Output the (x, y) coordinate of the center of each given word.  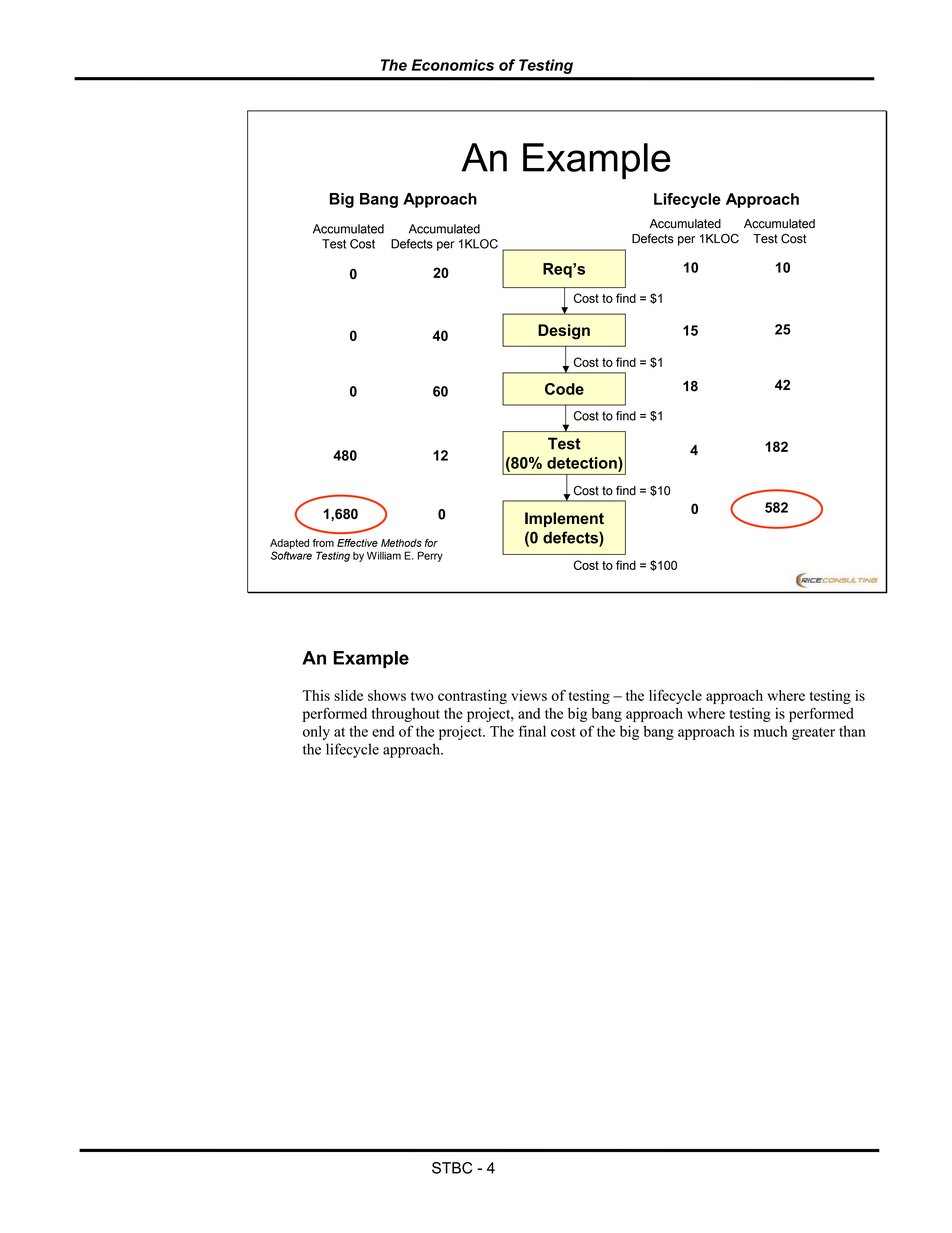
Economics (453, 65)
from (323, 543)
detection (583, 463)
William (384, 555)
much (770, 731)
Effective (357, 543)
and (529, 713)
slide (348, 695)
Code (564, 389)
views (529, 695)
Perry (430, 556)
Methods (401, 543)
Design (564, 332)
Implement (564, 519)
